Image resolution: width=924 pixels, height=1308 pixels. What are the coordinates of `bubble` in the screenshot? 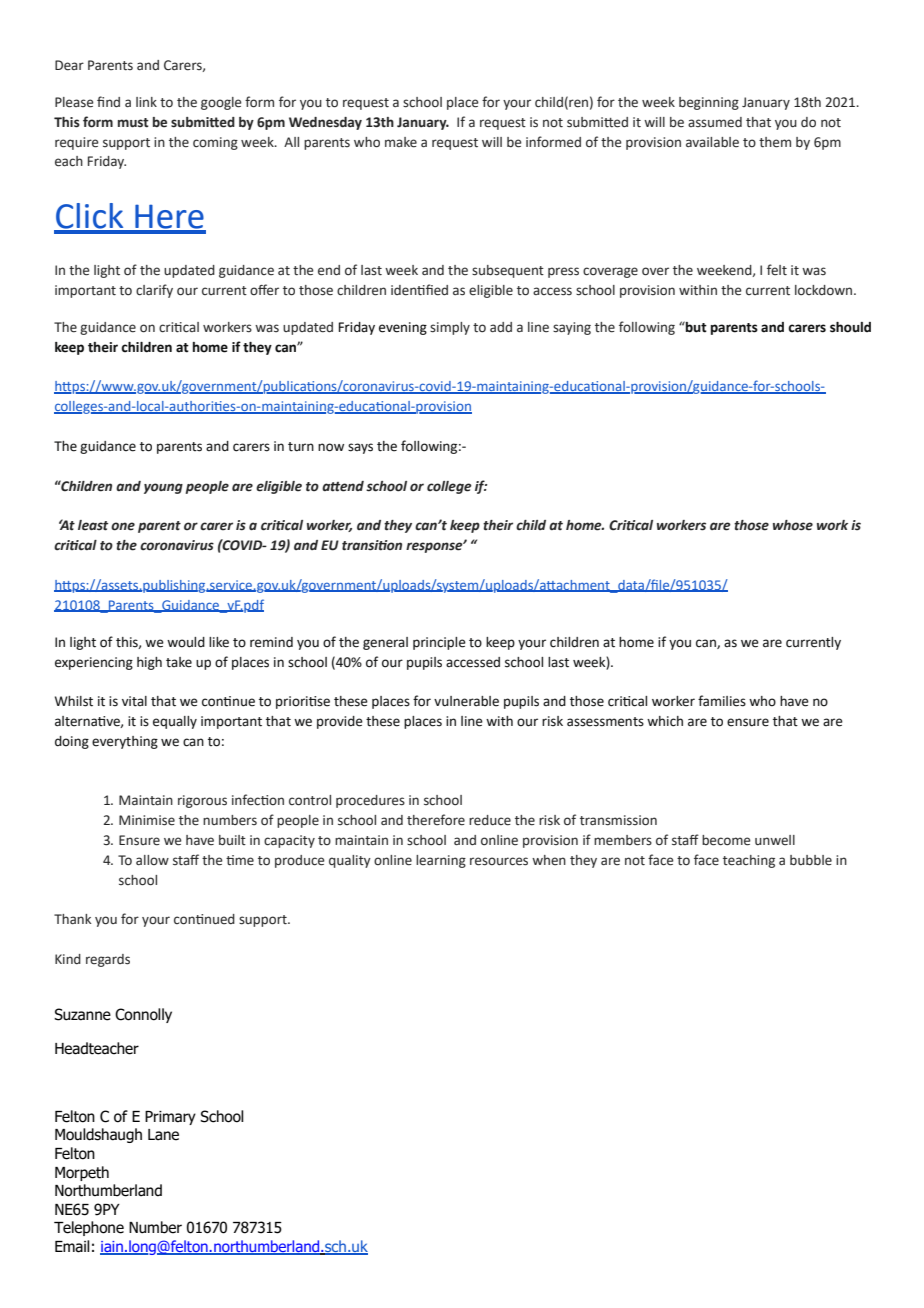 It's located at (811, 860).
